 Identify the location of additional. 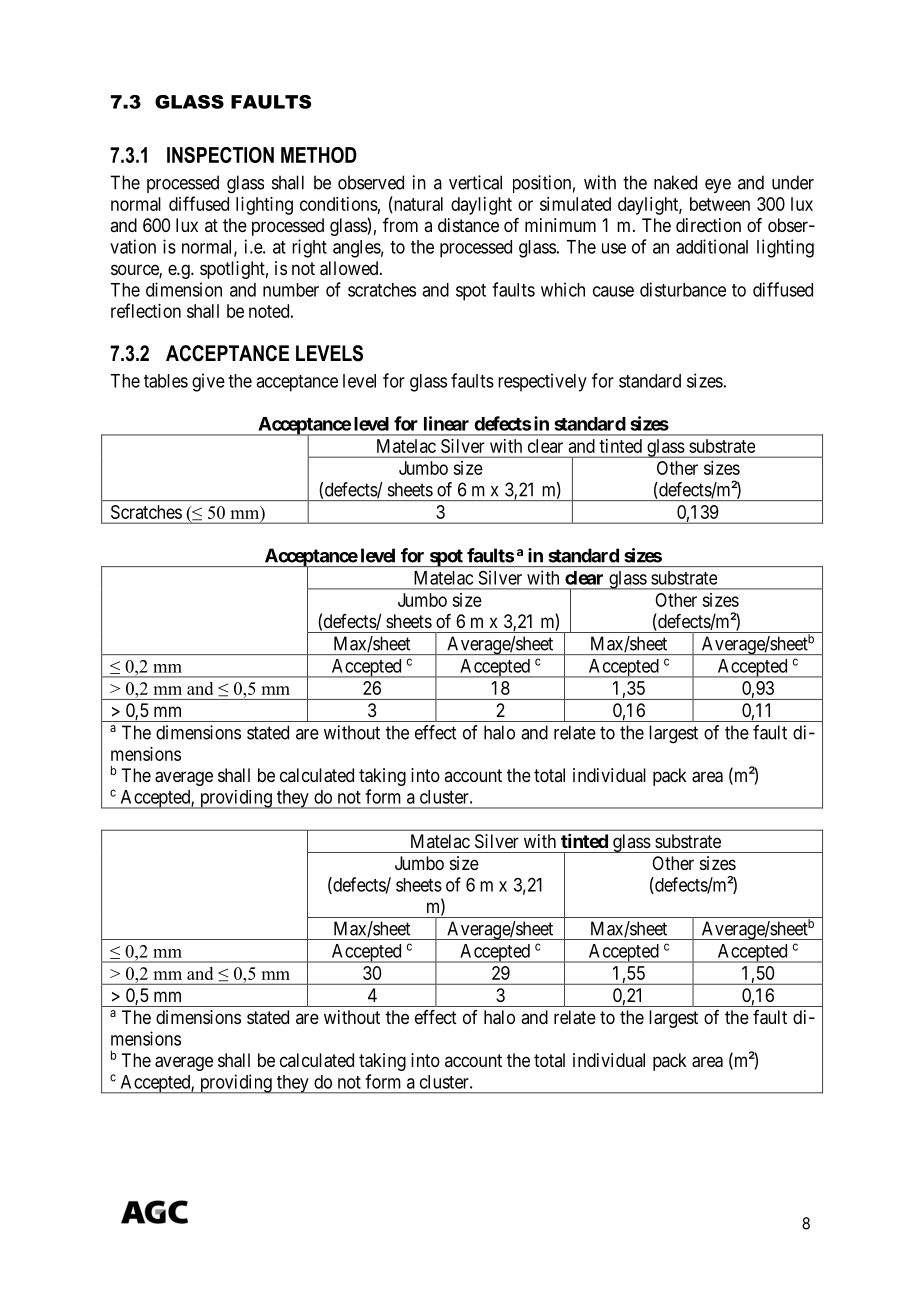
(712, 246).
